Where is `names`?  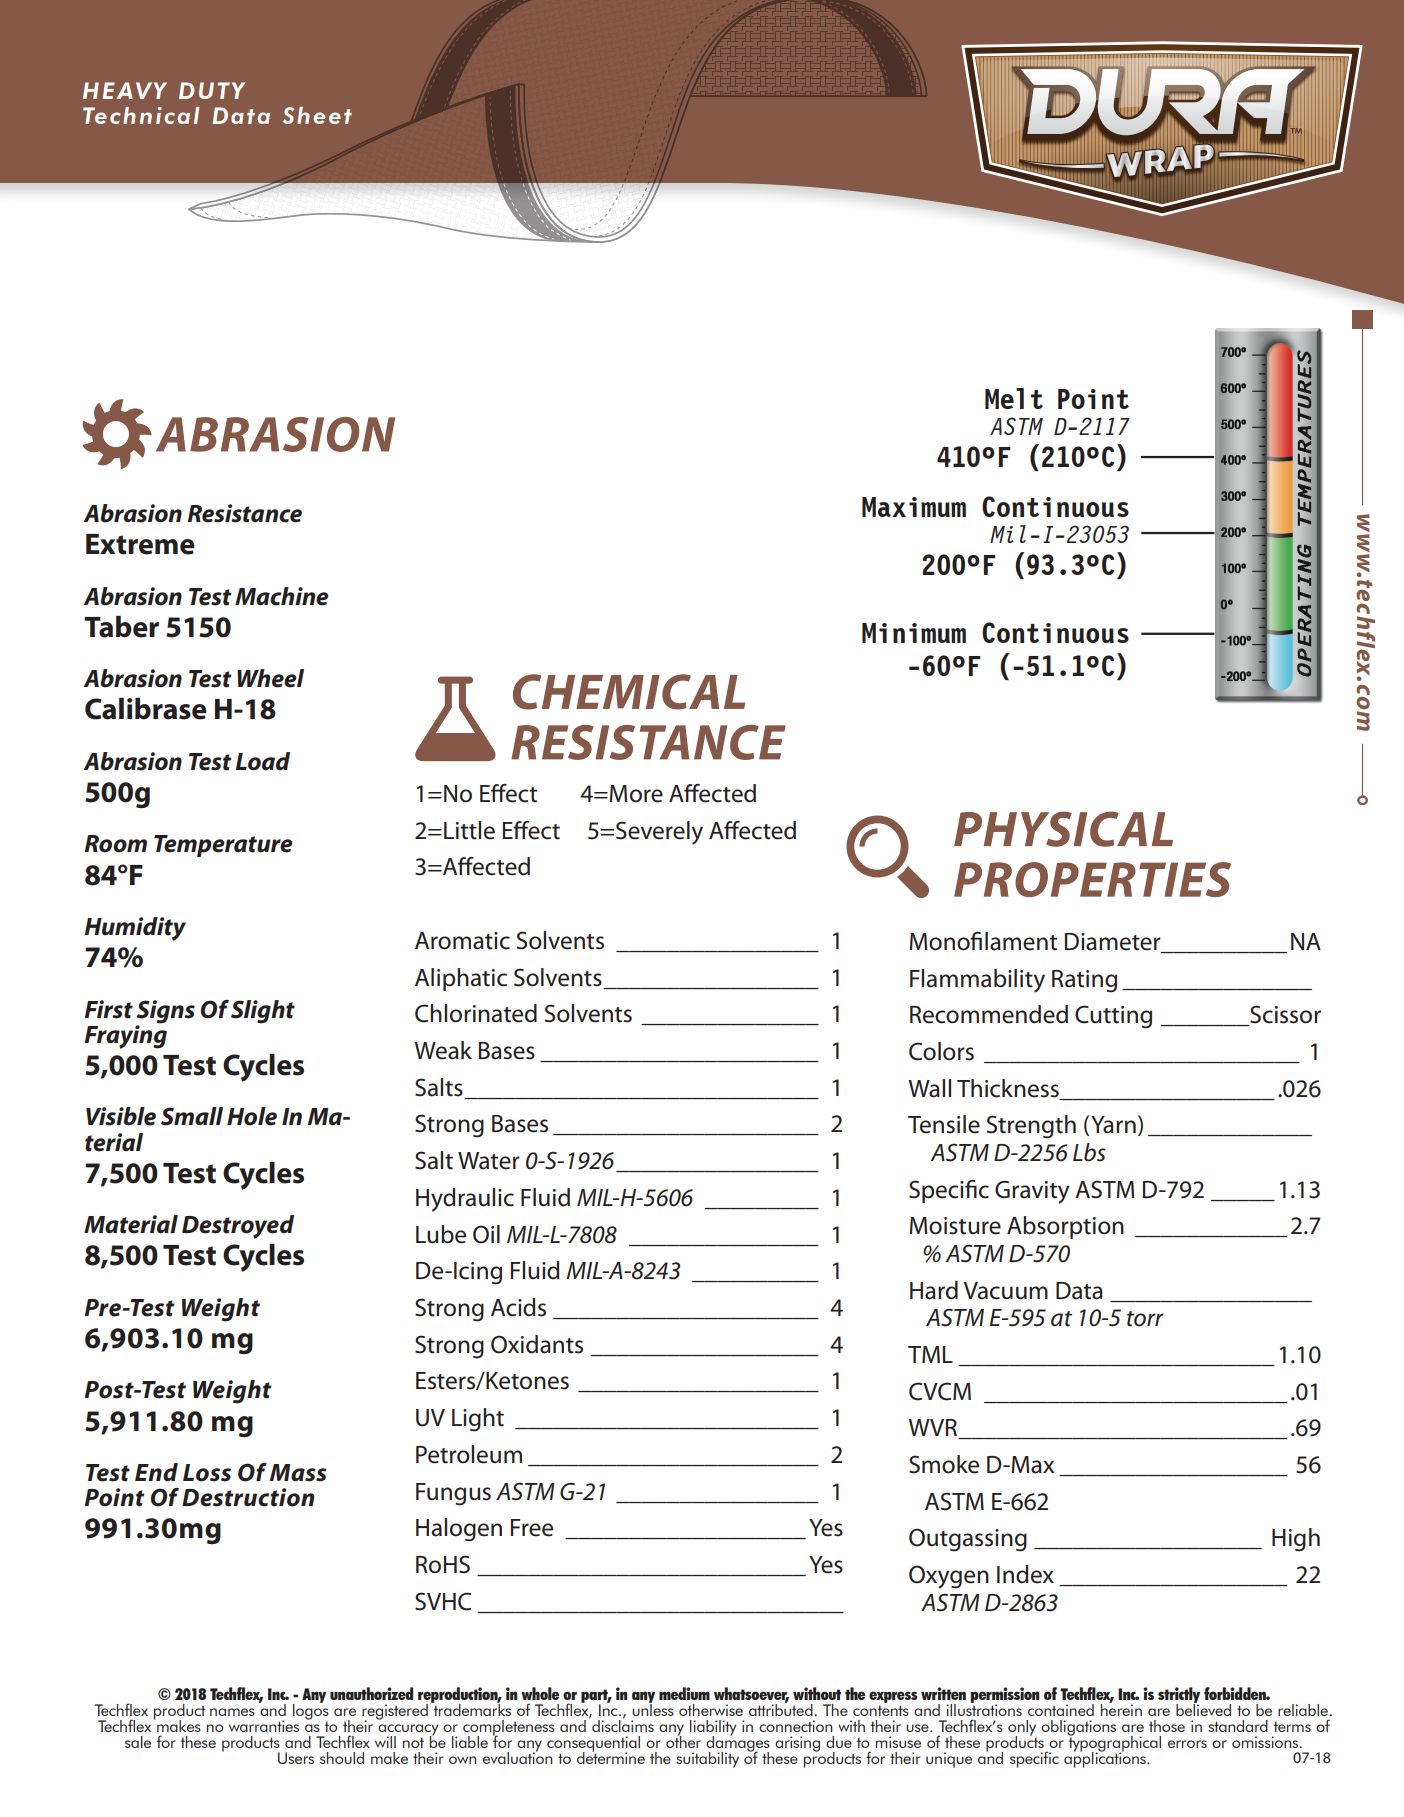
names is located at coordinates (232, 1712).
